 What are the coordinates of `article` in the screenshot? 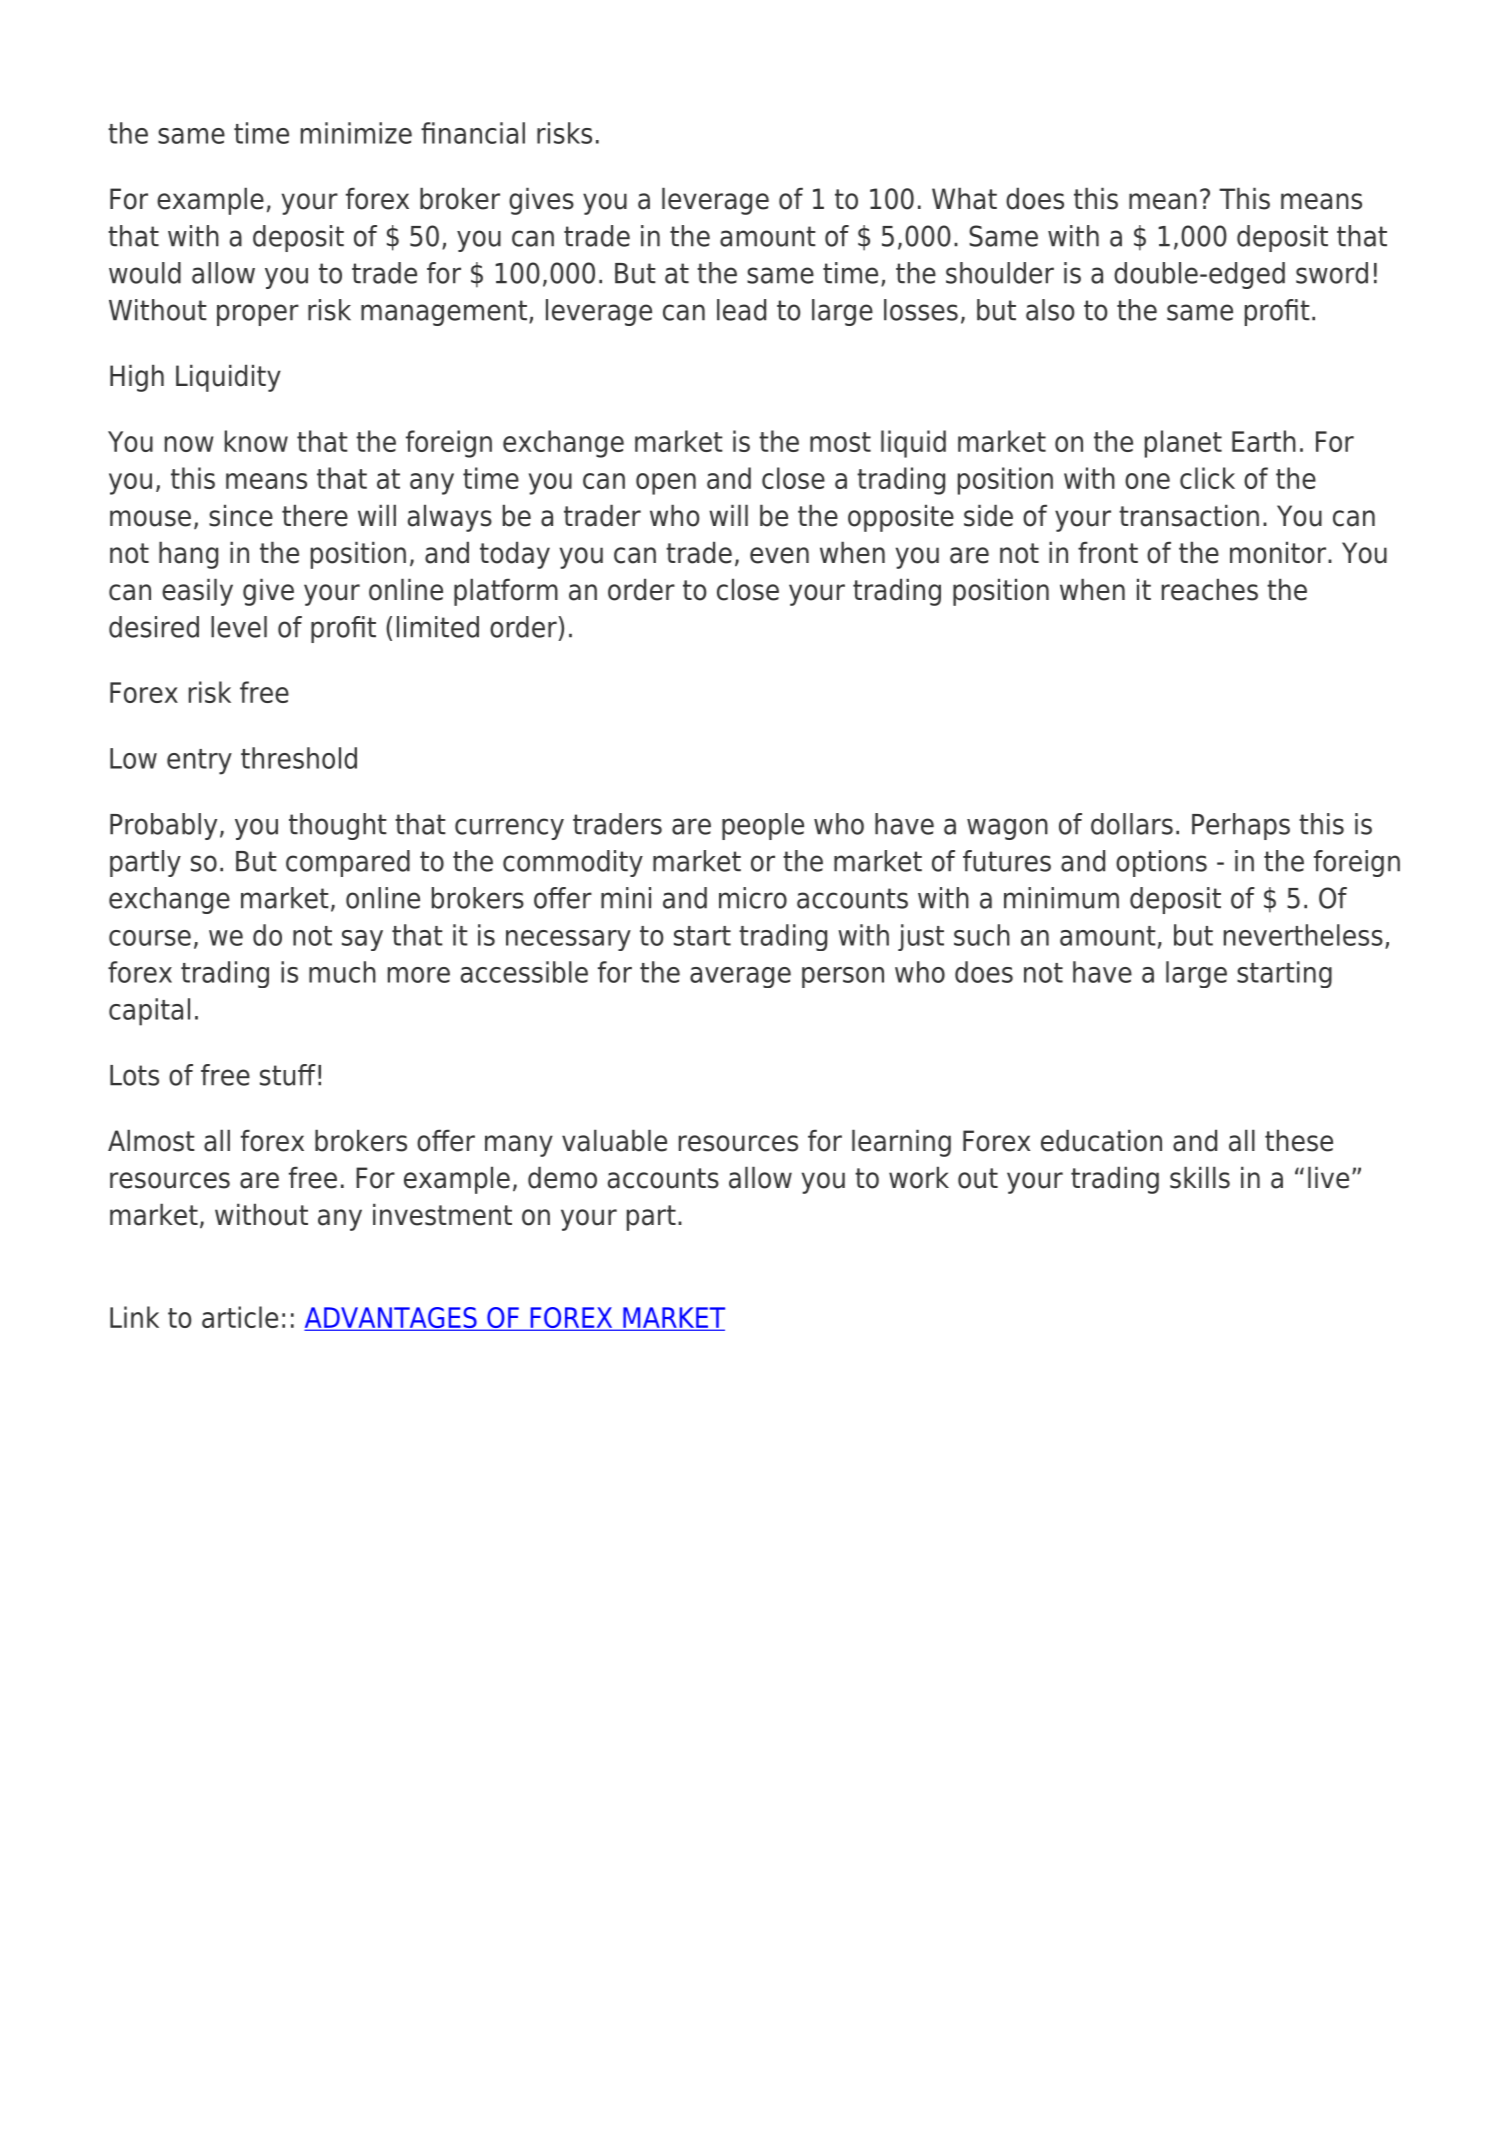 It's located at (240, 1317).
